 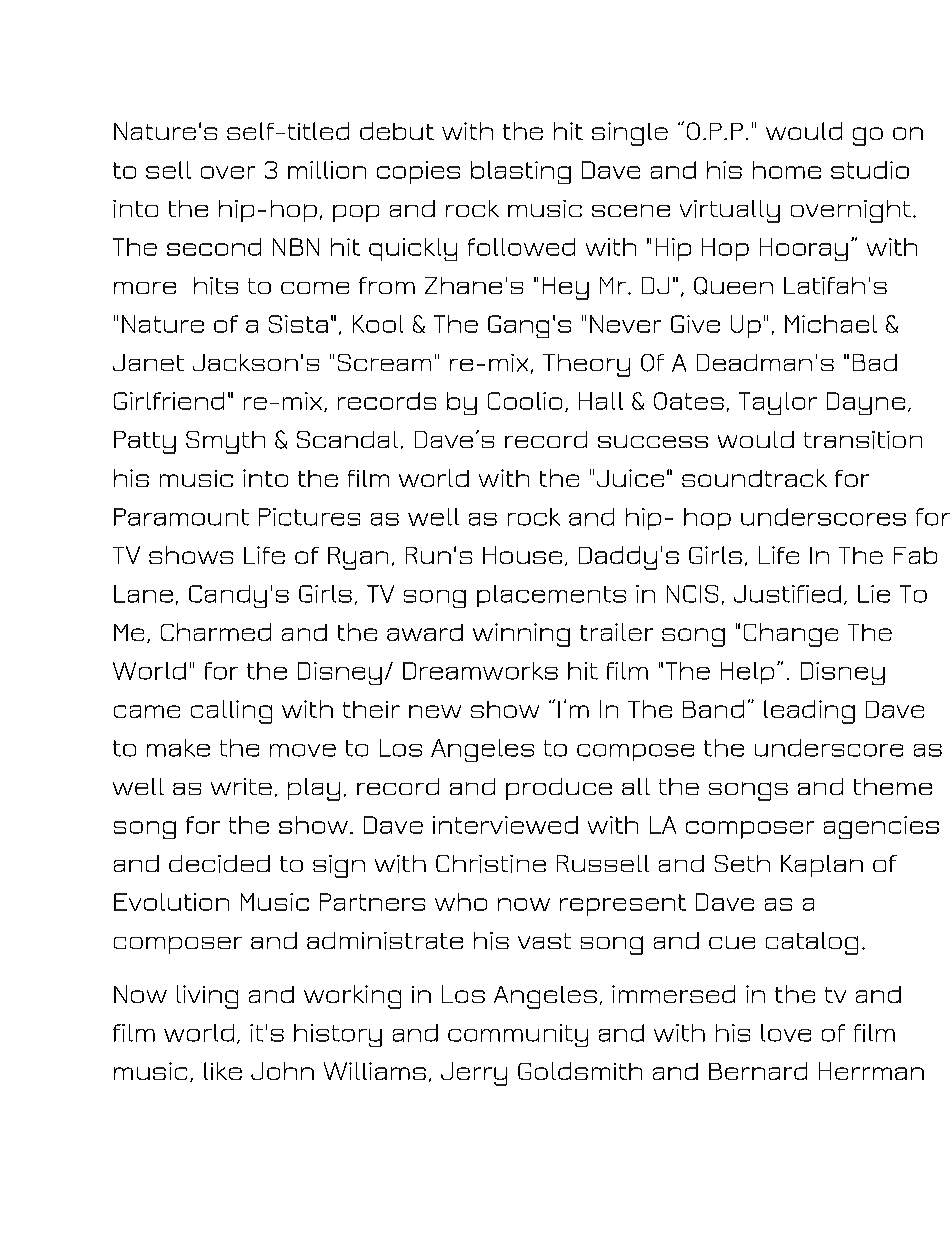 What do you see at coordinates (881, 827) in the screenshot?
I see `agencies` at bounding box center [881, 827].
